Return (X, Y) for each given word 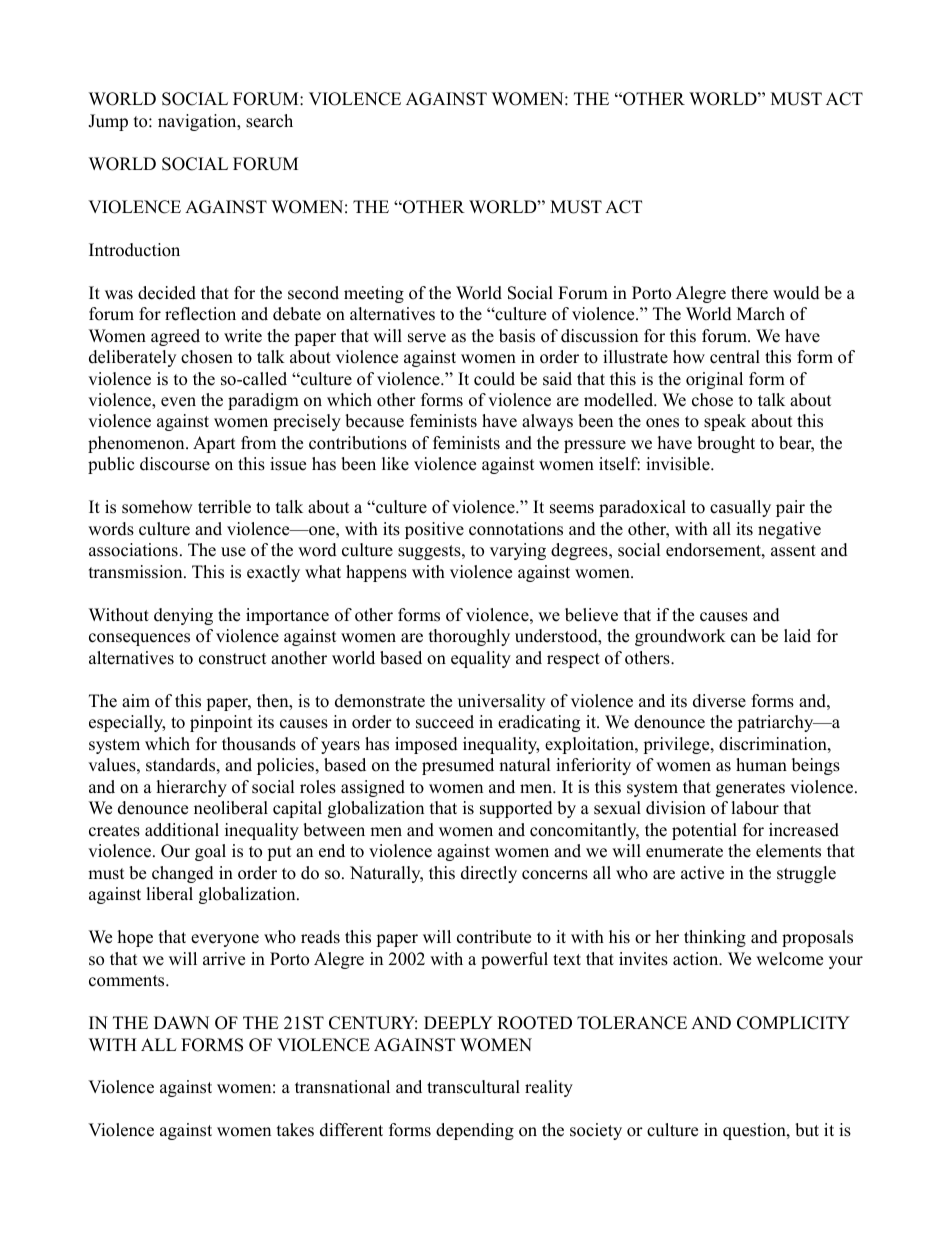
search (269, 121)
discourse (175, 464)
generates (750, 789)
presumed (458, 766)
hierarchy (192, 788)
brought (726, 444)
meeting (374, 294)
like (395, 464)
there (749, 293)
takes (295, 1130)
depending (475, 1131)
